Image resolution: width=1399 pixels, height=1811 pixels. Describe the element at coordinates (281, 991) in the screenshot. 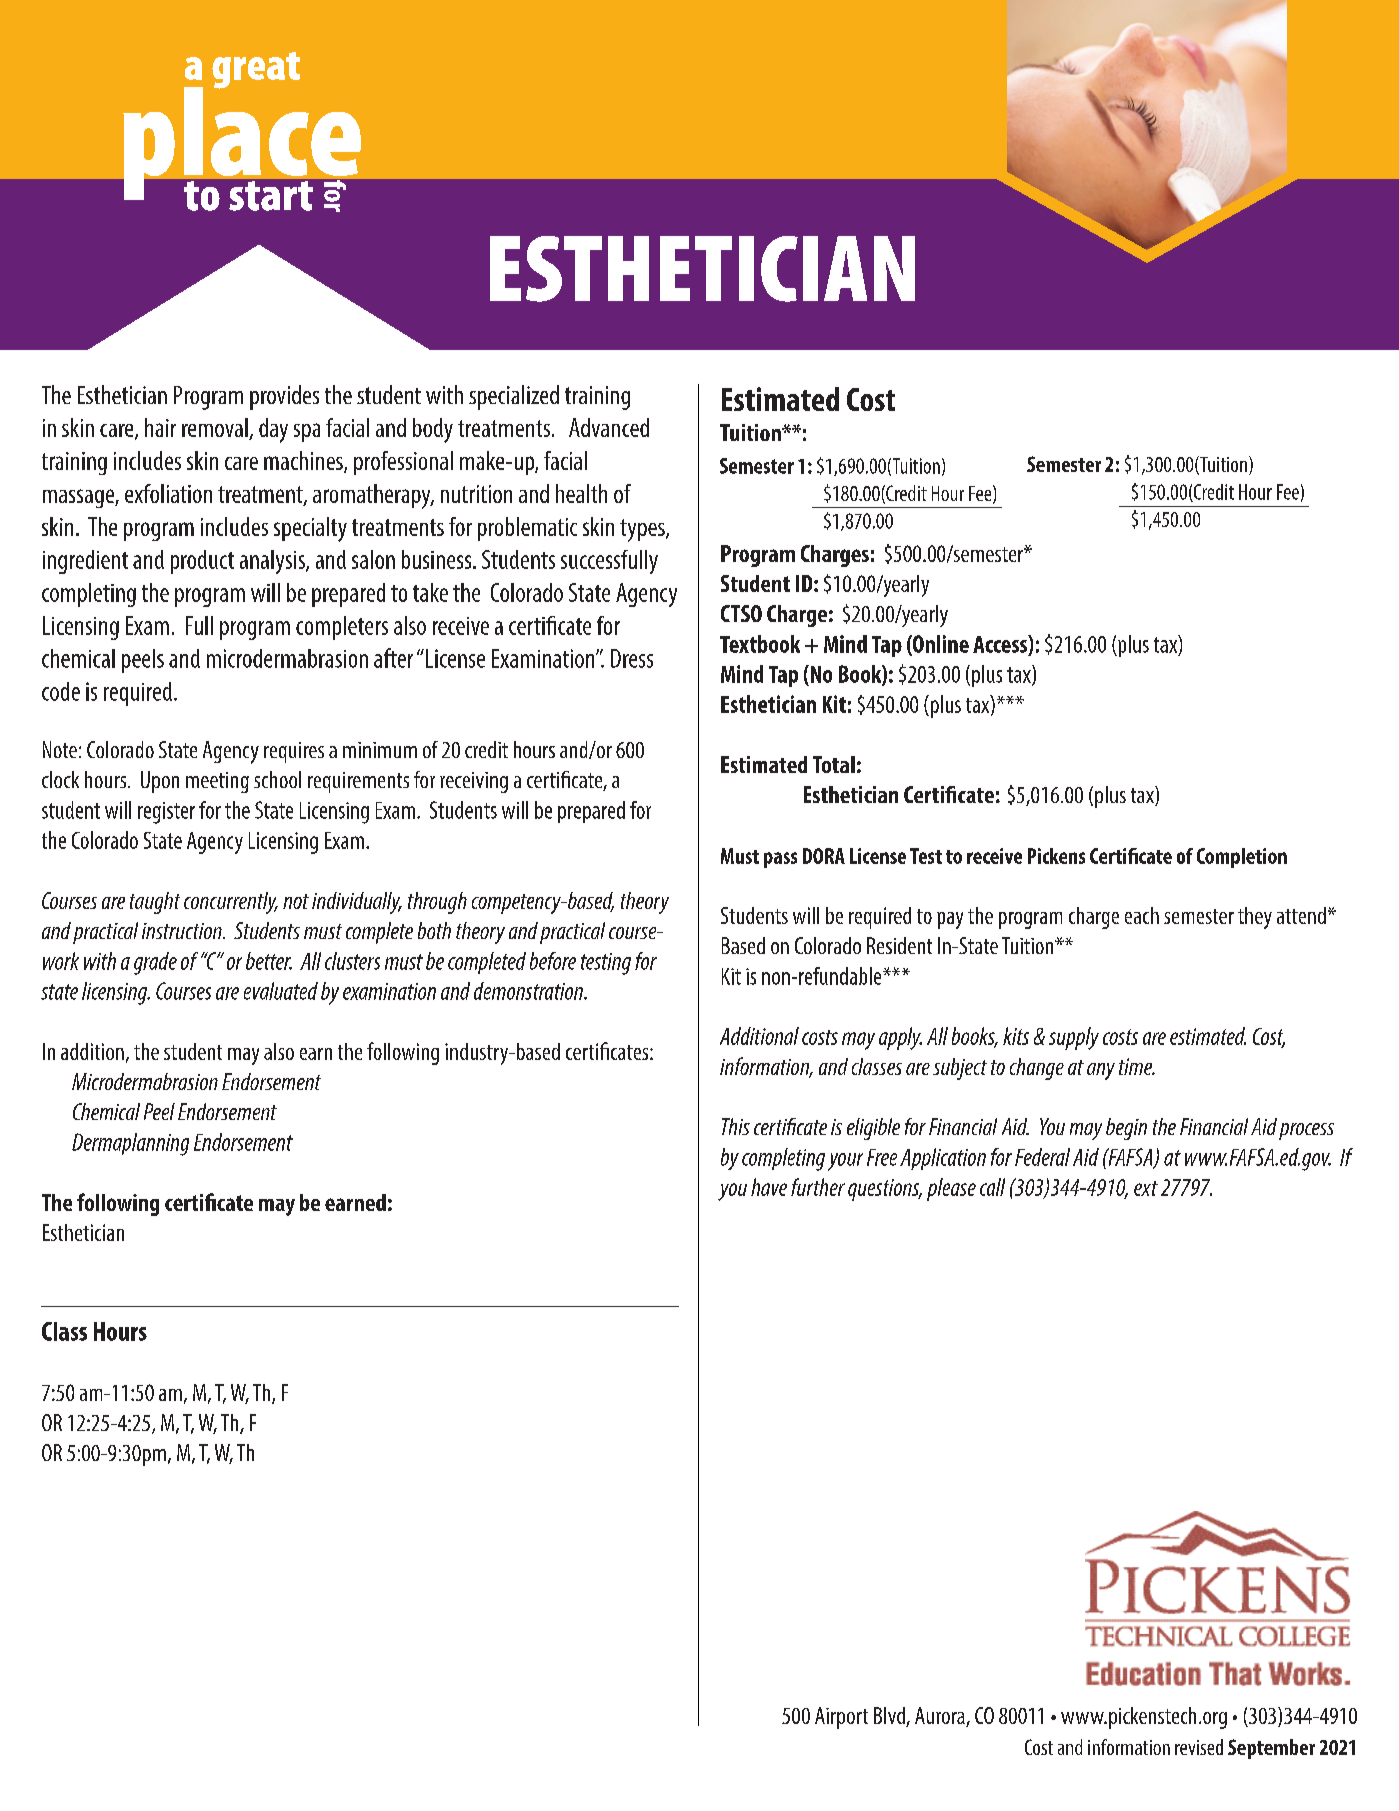

I see `evaluated` at that location.
